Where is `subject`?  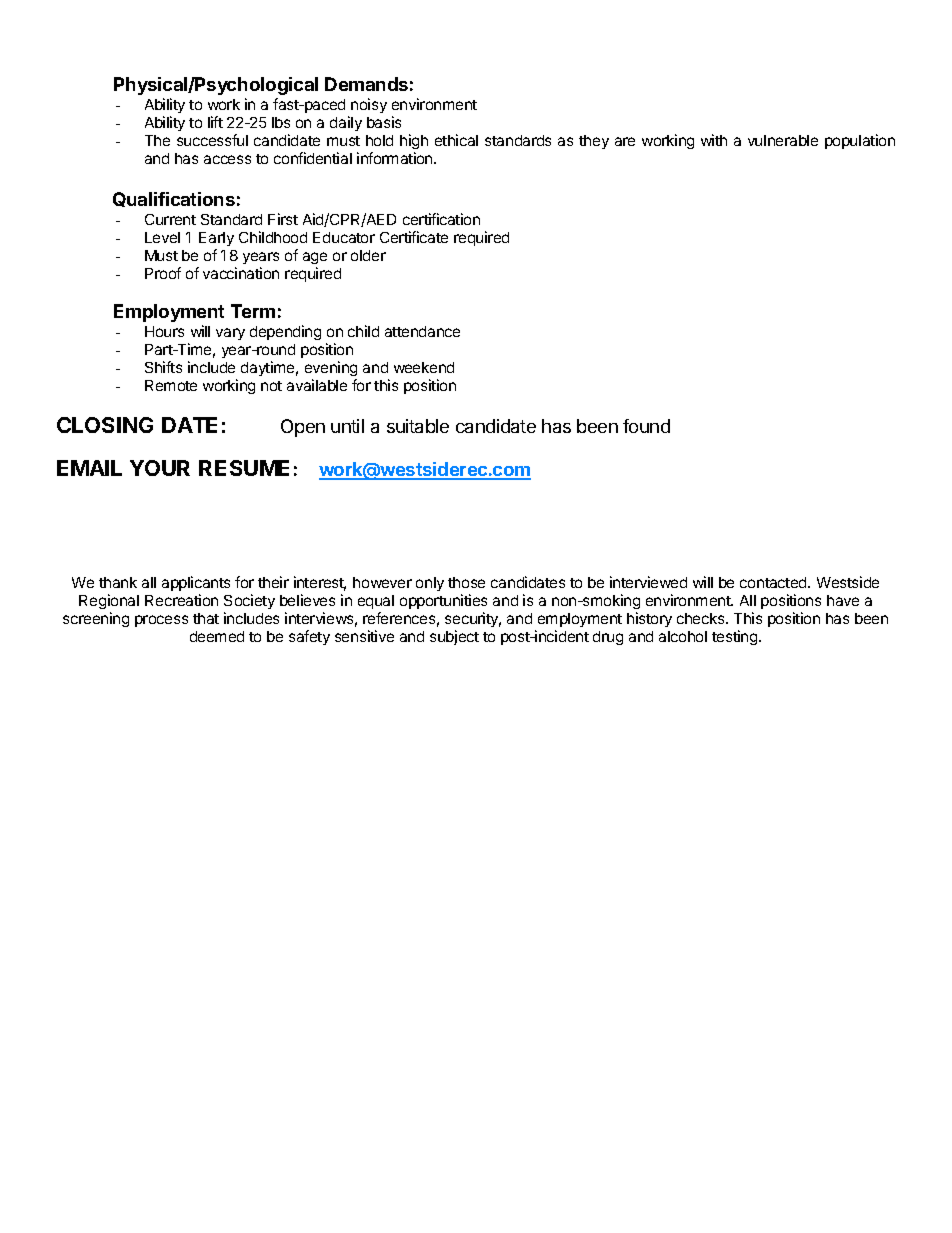 subject is located at coordinates (454, 637).
